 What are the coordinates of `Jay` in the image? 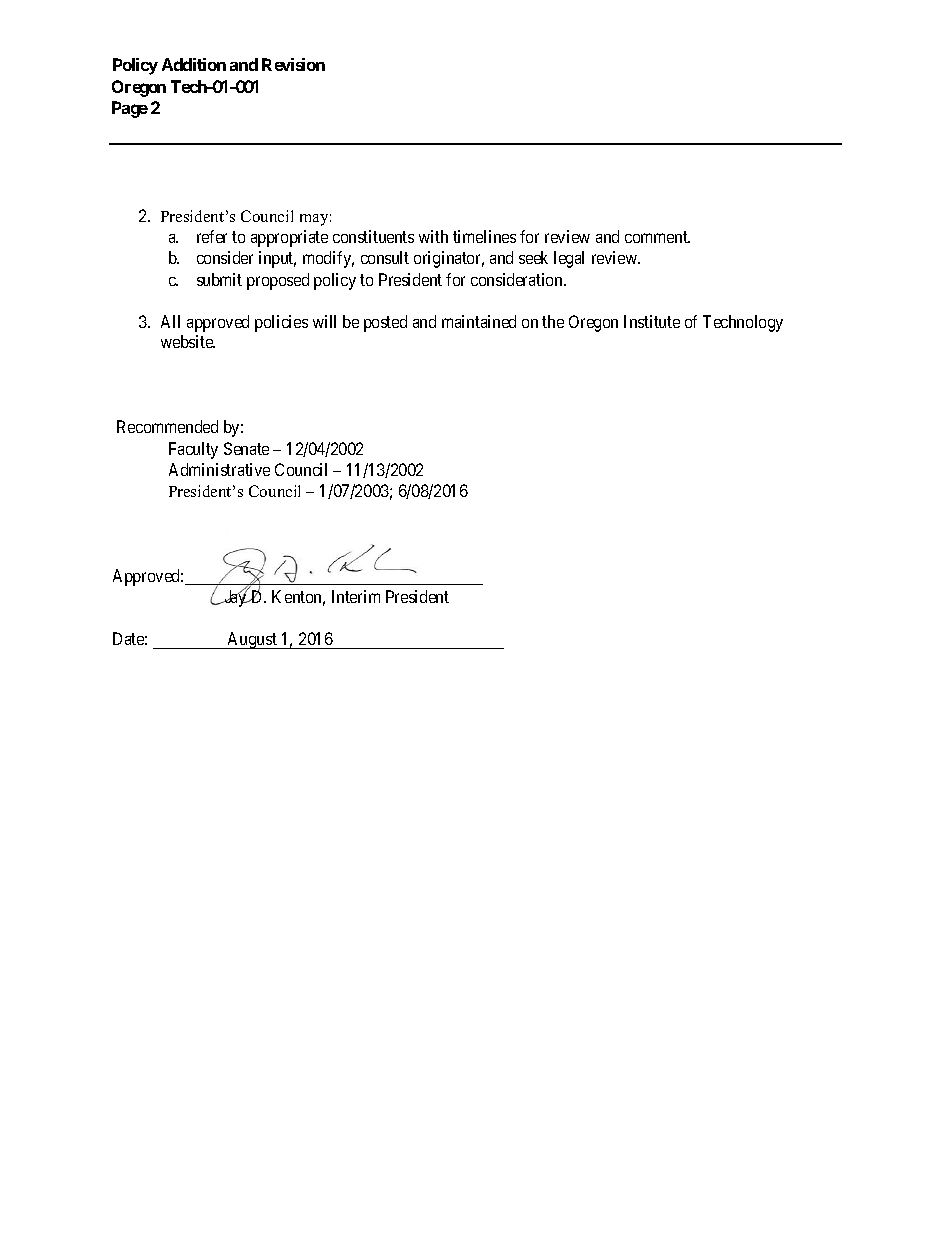 It's located at (235, 598).
